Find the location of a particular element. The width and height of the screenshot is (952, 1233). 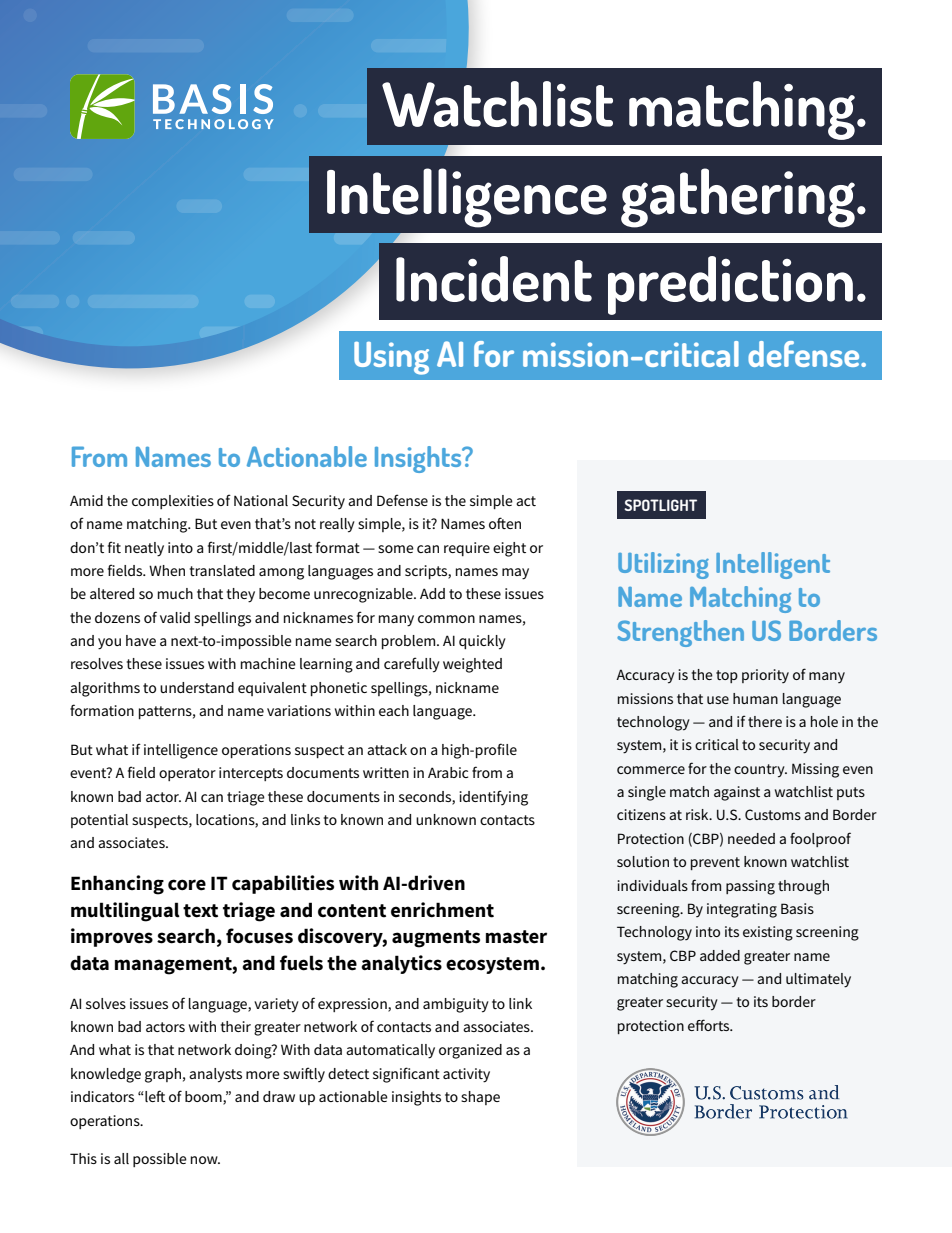

enrichment is located at coordinates (442, 910).
